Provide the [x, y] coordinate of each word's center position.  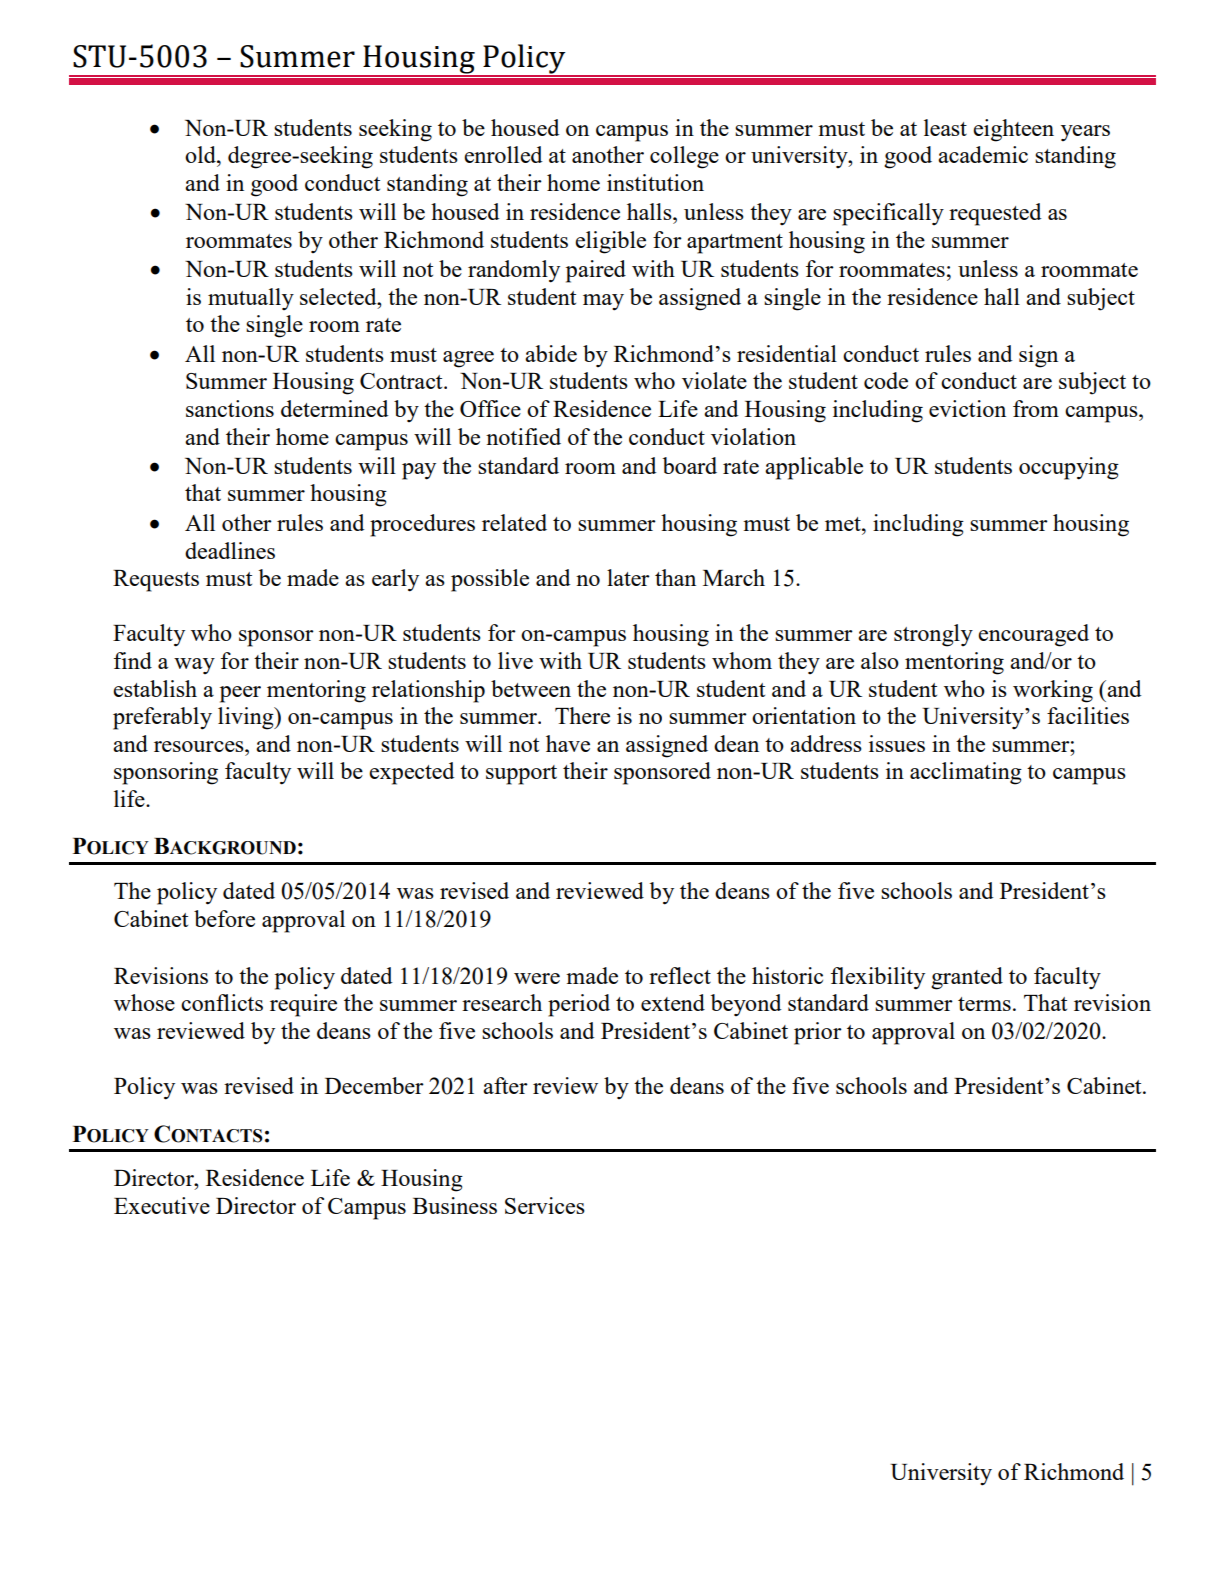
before [224, 918]
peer [240, 694]
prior [818, 1033]
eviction [967, 408]
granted [967, 978]
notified [523, 436]
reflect [680, 975]
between [531, 688]
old [201, 154]
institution [655, 182]
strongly [933, 635]
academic [983, 154]
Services [545, 1205]
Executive [162, 1205]
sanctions [230, 408]
